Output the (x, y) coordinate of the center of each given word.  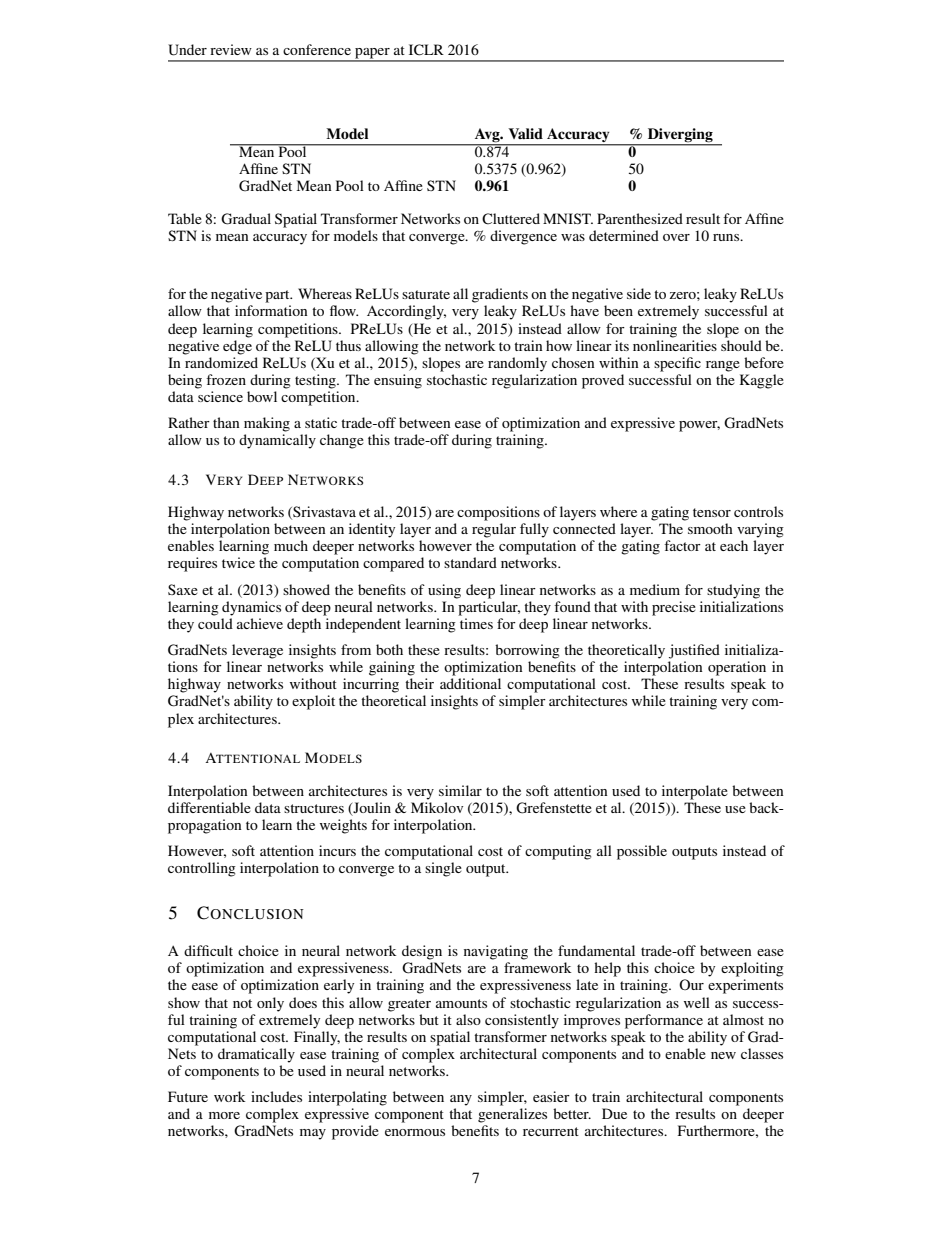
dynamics (251, 608)
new (723, 1055)
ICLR (426, 50)
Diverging (680, 136)
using (444, 591)
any (461, 1100)
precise (674, 608)
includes (276, 1096)
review (231, 49)
